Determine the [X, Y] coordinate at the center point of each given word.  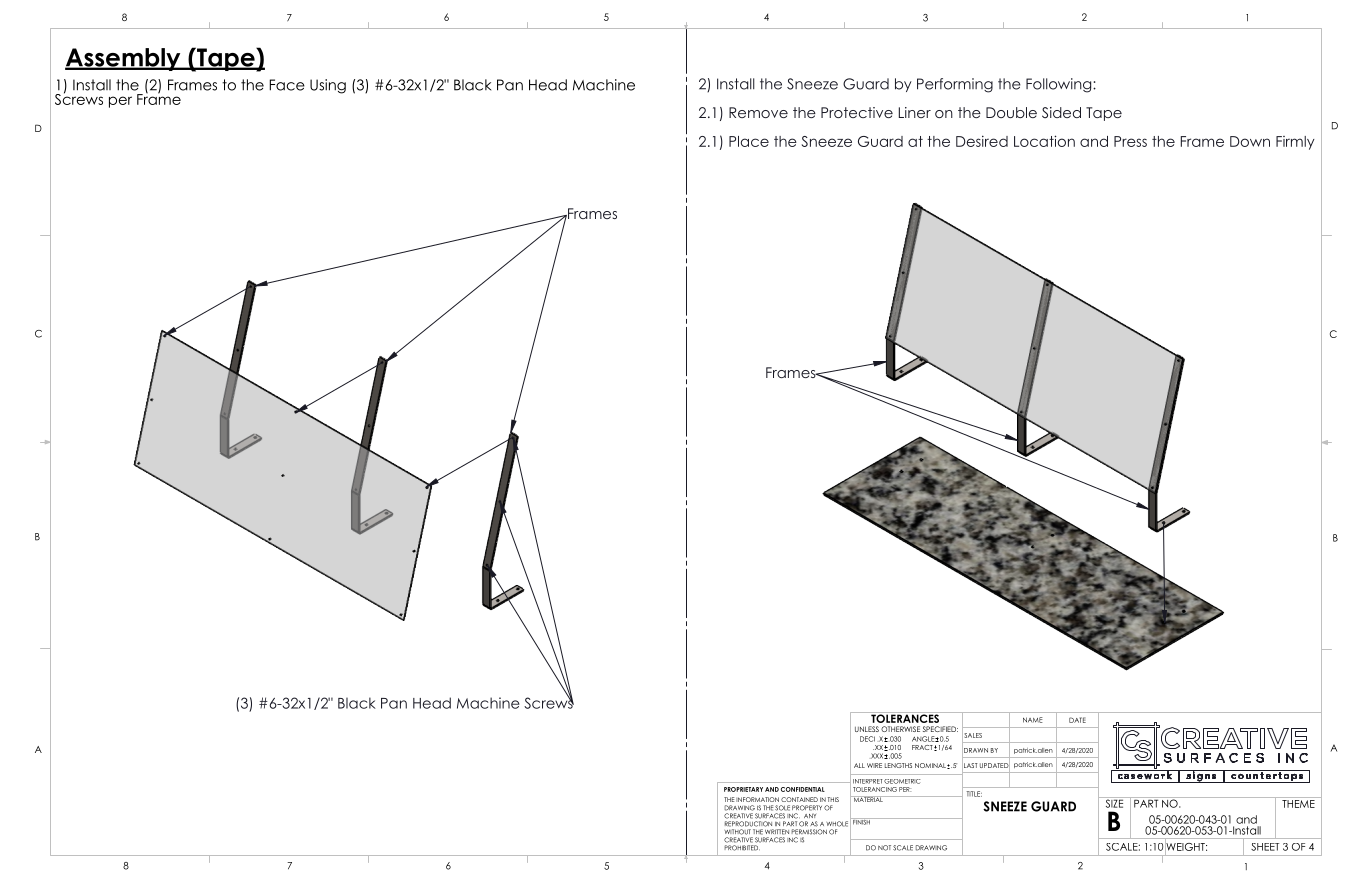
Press [1130, 141]
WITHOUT [738, 831]
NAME [1033, 720]
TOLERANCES [905, 717]
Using [328, 86]
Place [749, 141]
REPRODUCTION [748, 823]
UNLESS [867, 729]
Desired [982, 141]
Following [1060, 85]
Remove [758, 112]
